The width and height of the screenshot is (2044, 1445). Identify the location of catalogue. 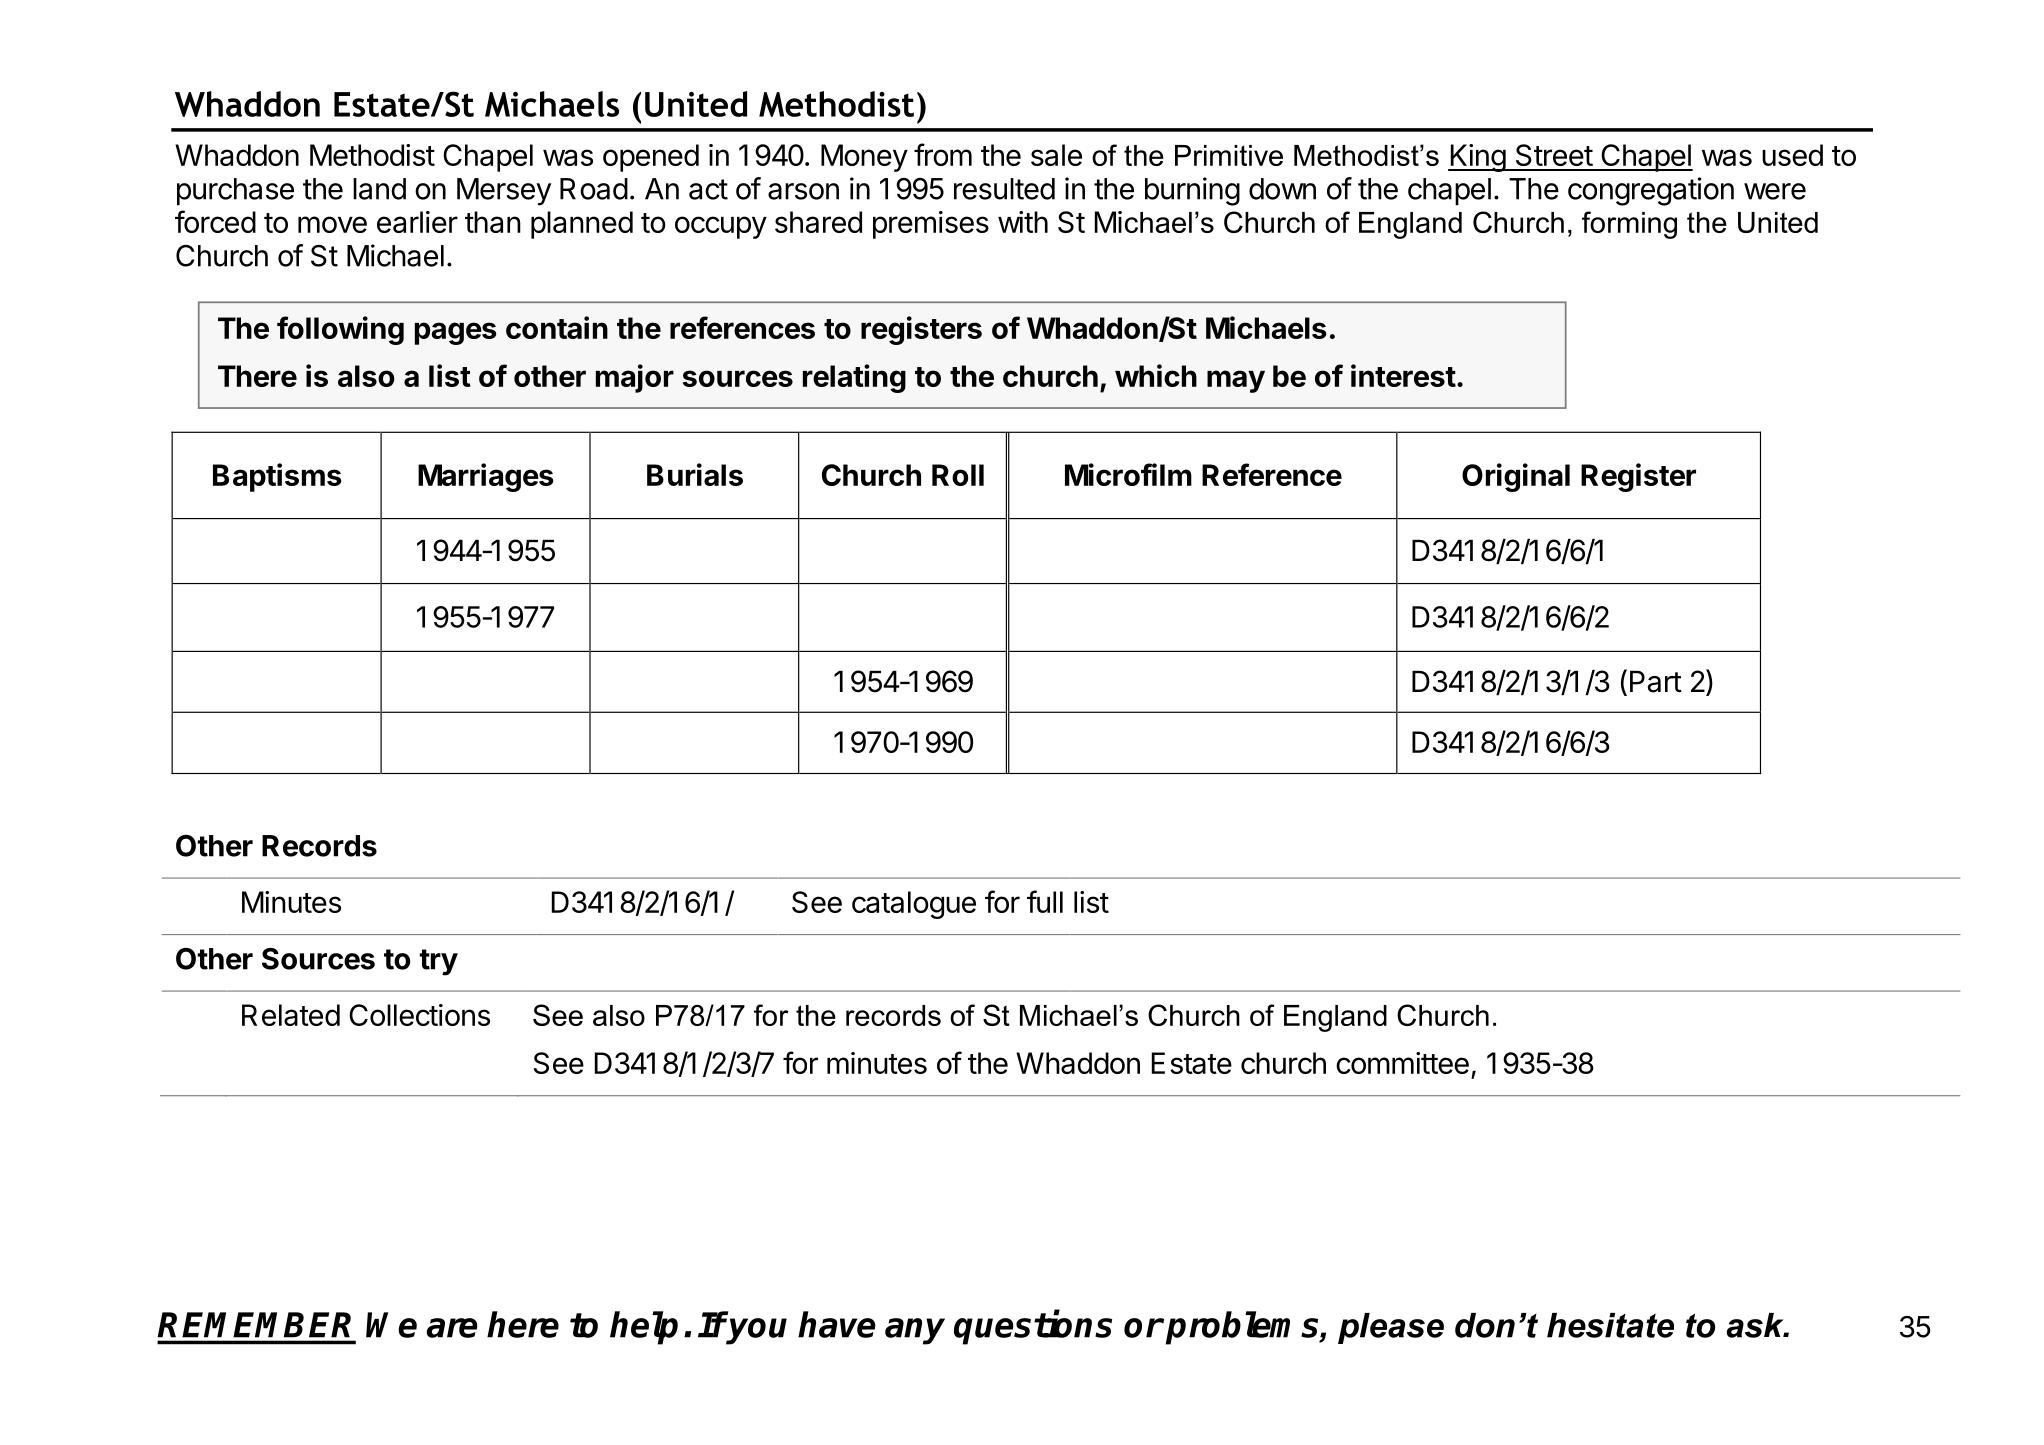
(914, 905).
